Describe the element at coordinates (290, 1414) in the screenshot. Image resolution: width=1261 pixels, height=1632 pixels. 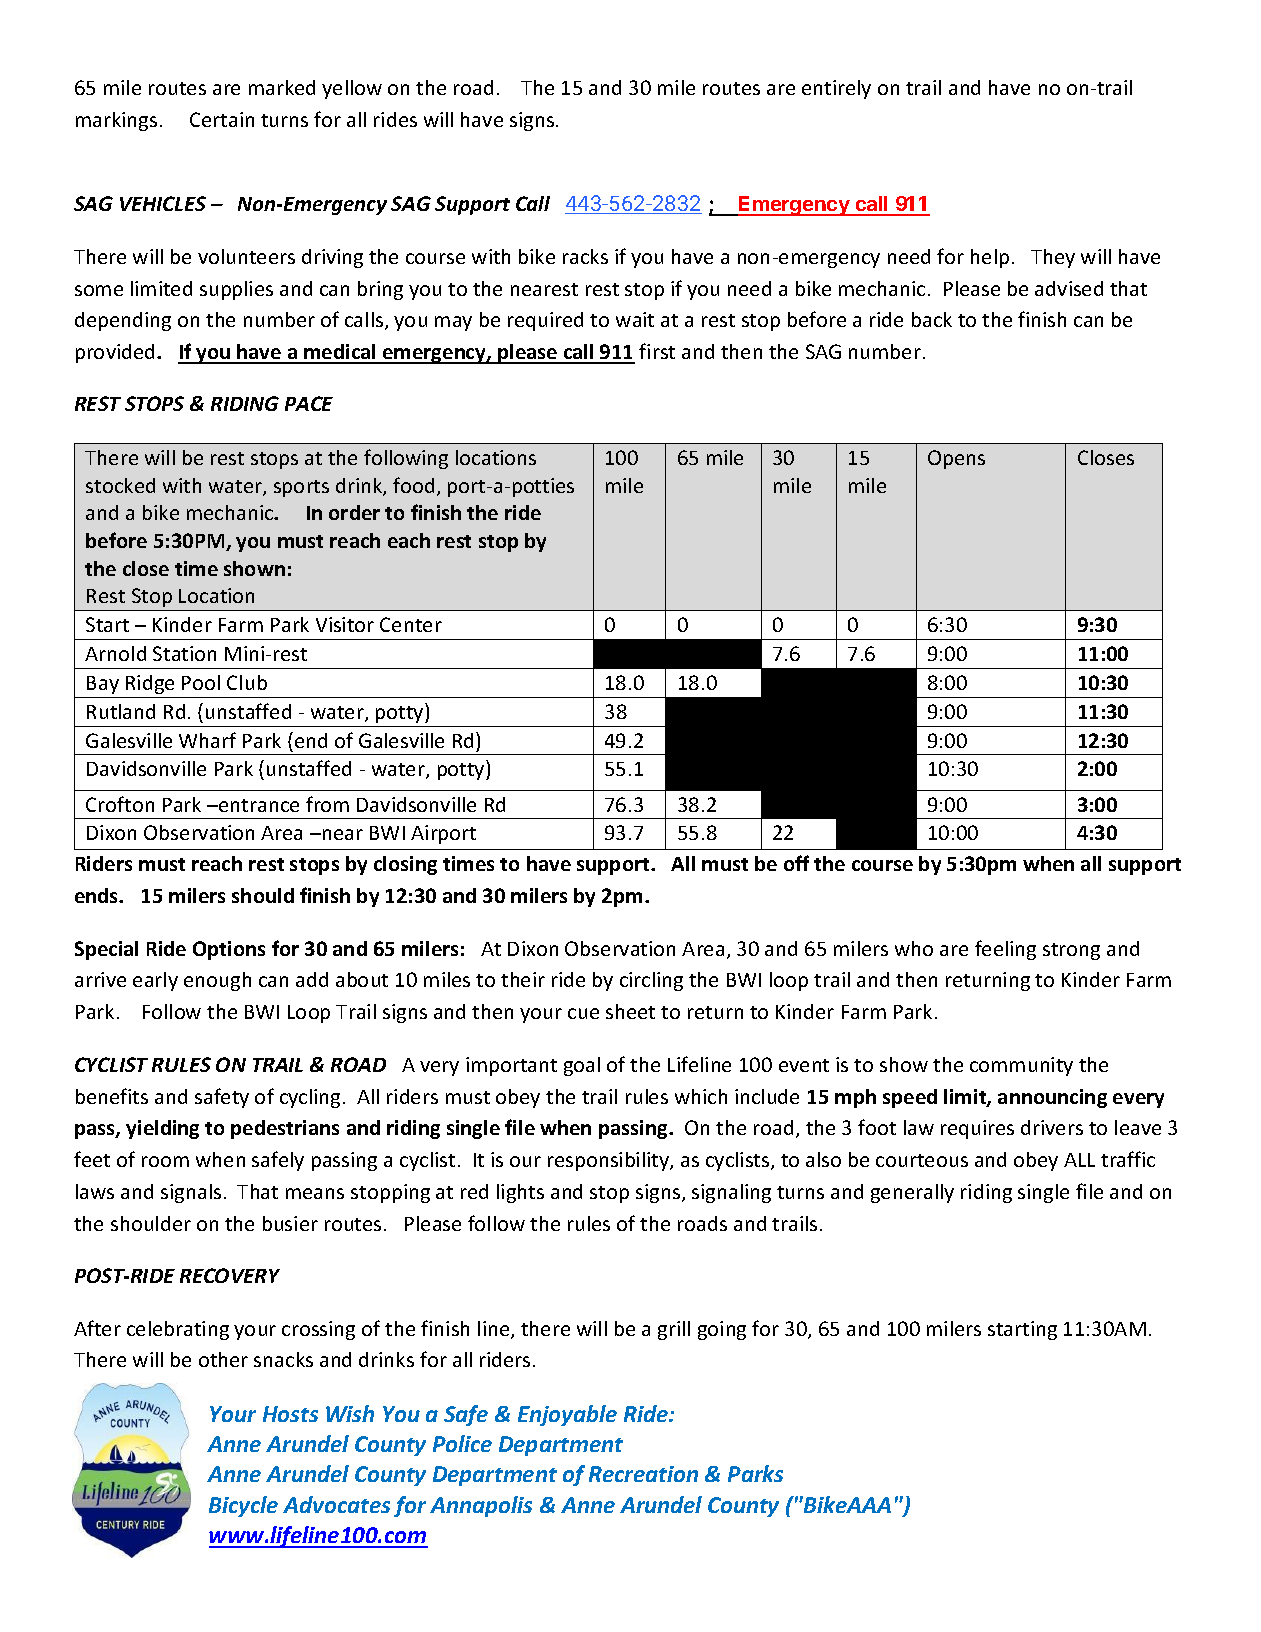
I see `Hosts` at that location.
